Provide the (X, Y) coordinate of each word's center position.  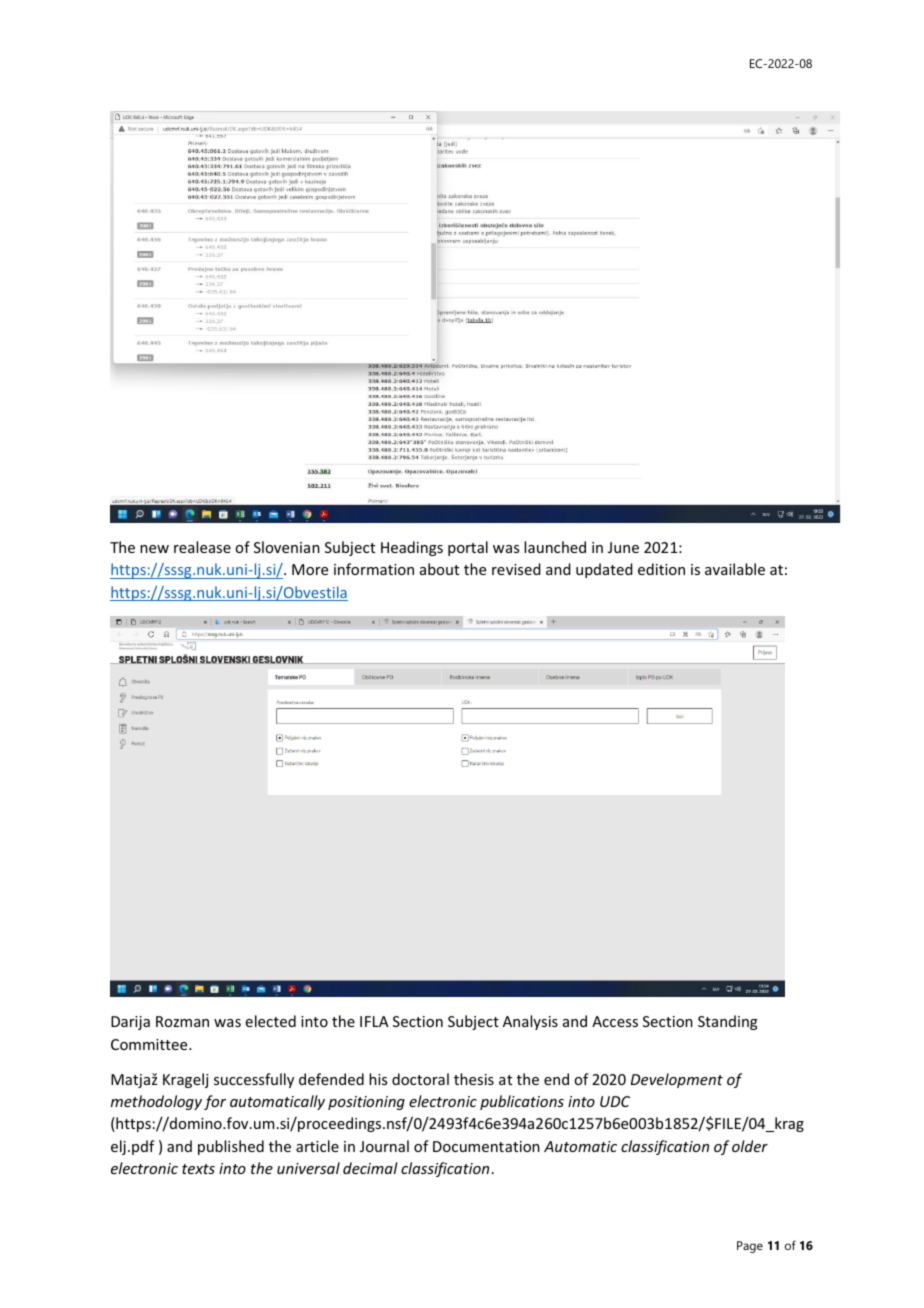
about (439, 569)
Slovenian (287, 547)
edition (661, 569)
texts (198, 1169)
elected (271, 1021)
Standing (728, 1022)
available (735, 569)
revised (516, 569)
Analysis (530, 1022)
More (310, 569)
